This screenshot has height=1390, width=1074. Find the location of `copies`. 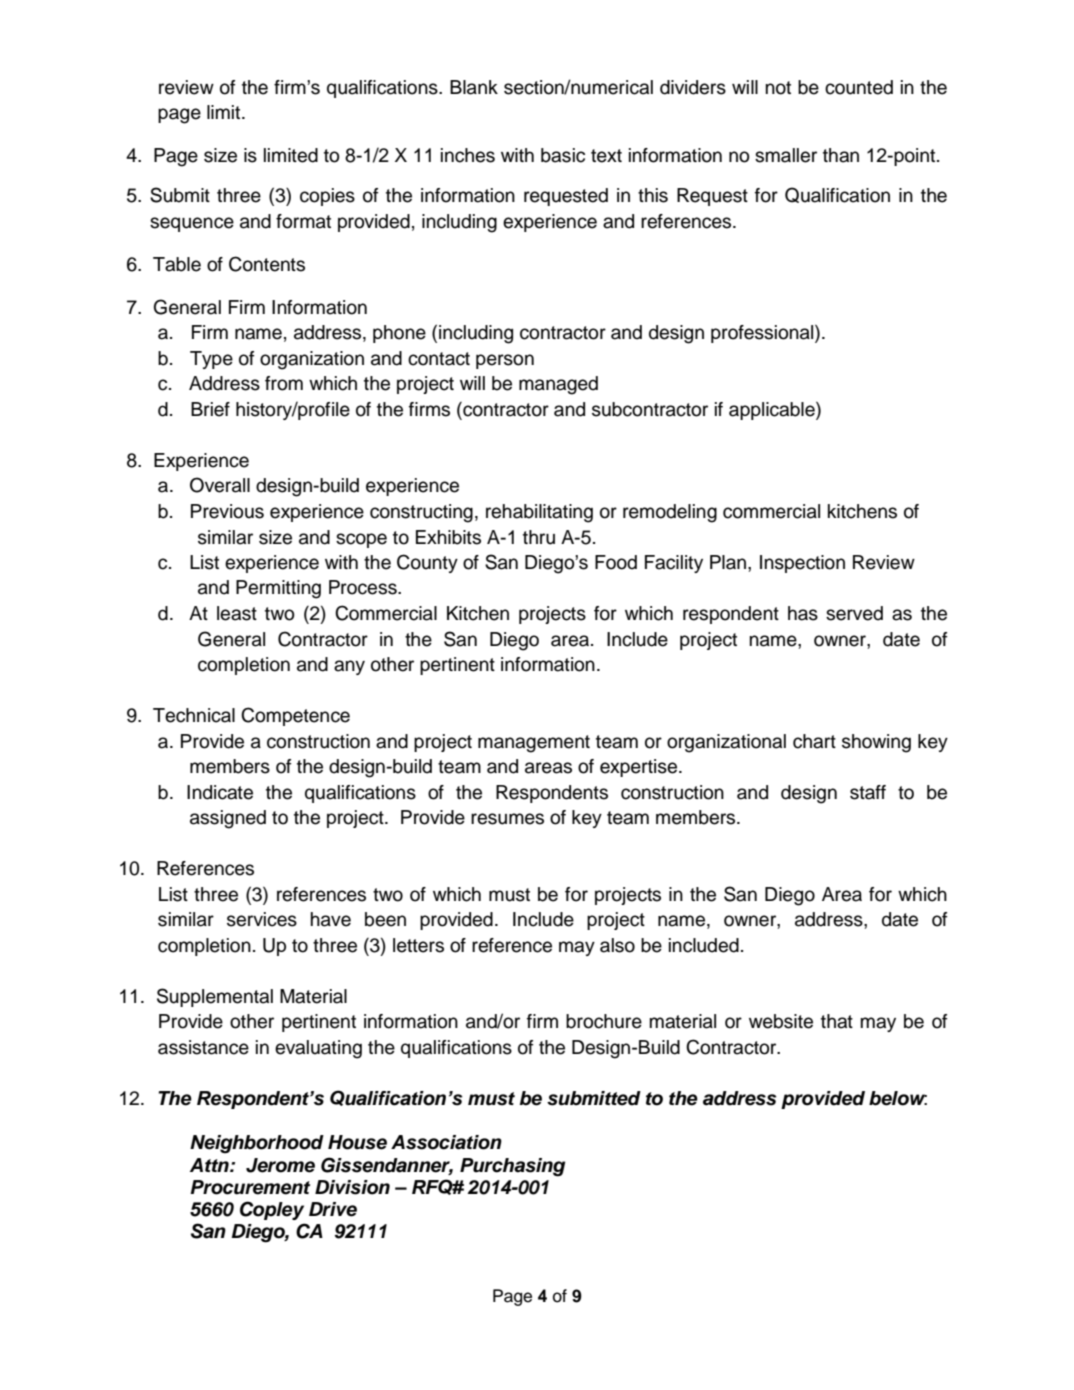

copies is located at coordinates (327, 197).
